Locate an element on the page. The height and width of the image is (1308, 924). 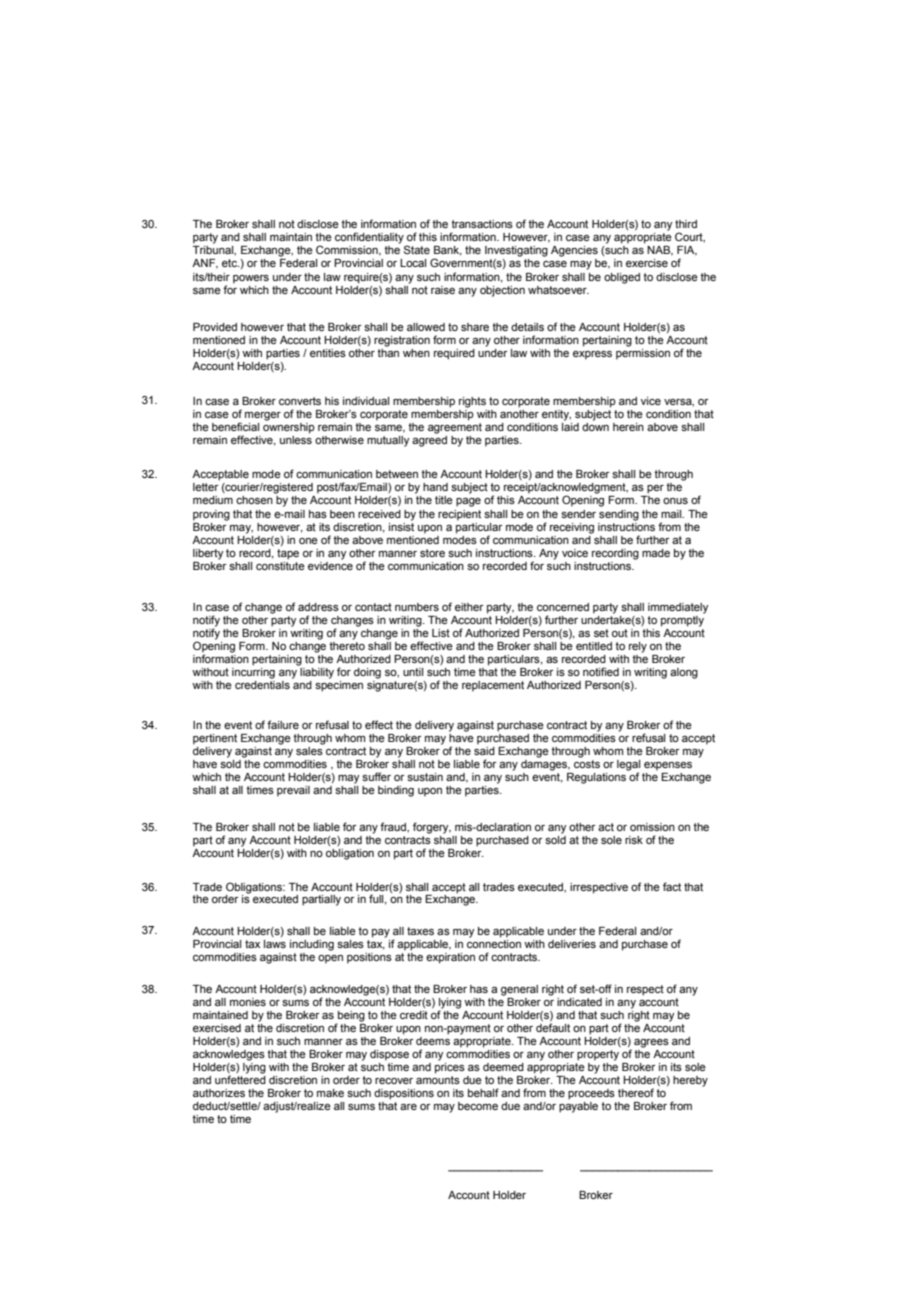
powers is located at coordinates (251, 279).
